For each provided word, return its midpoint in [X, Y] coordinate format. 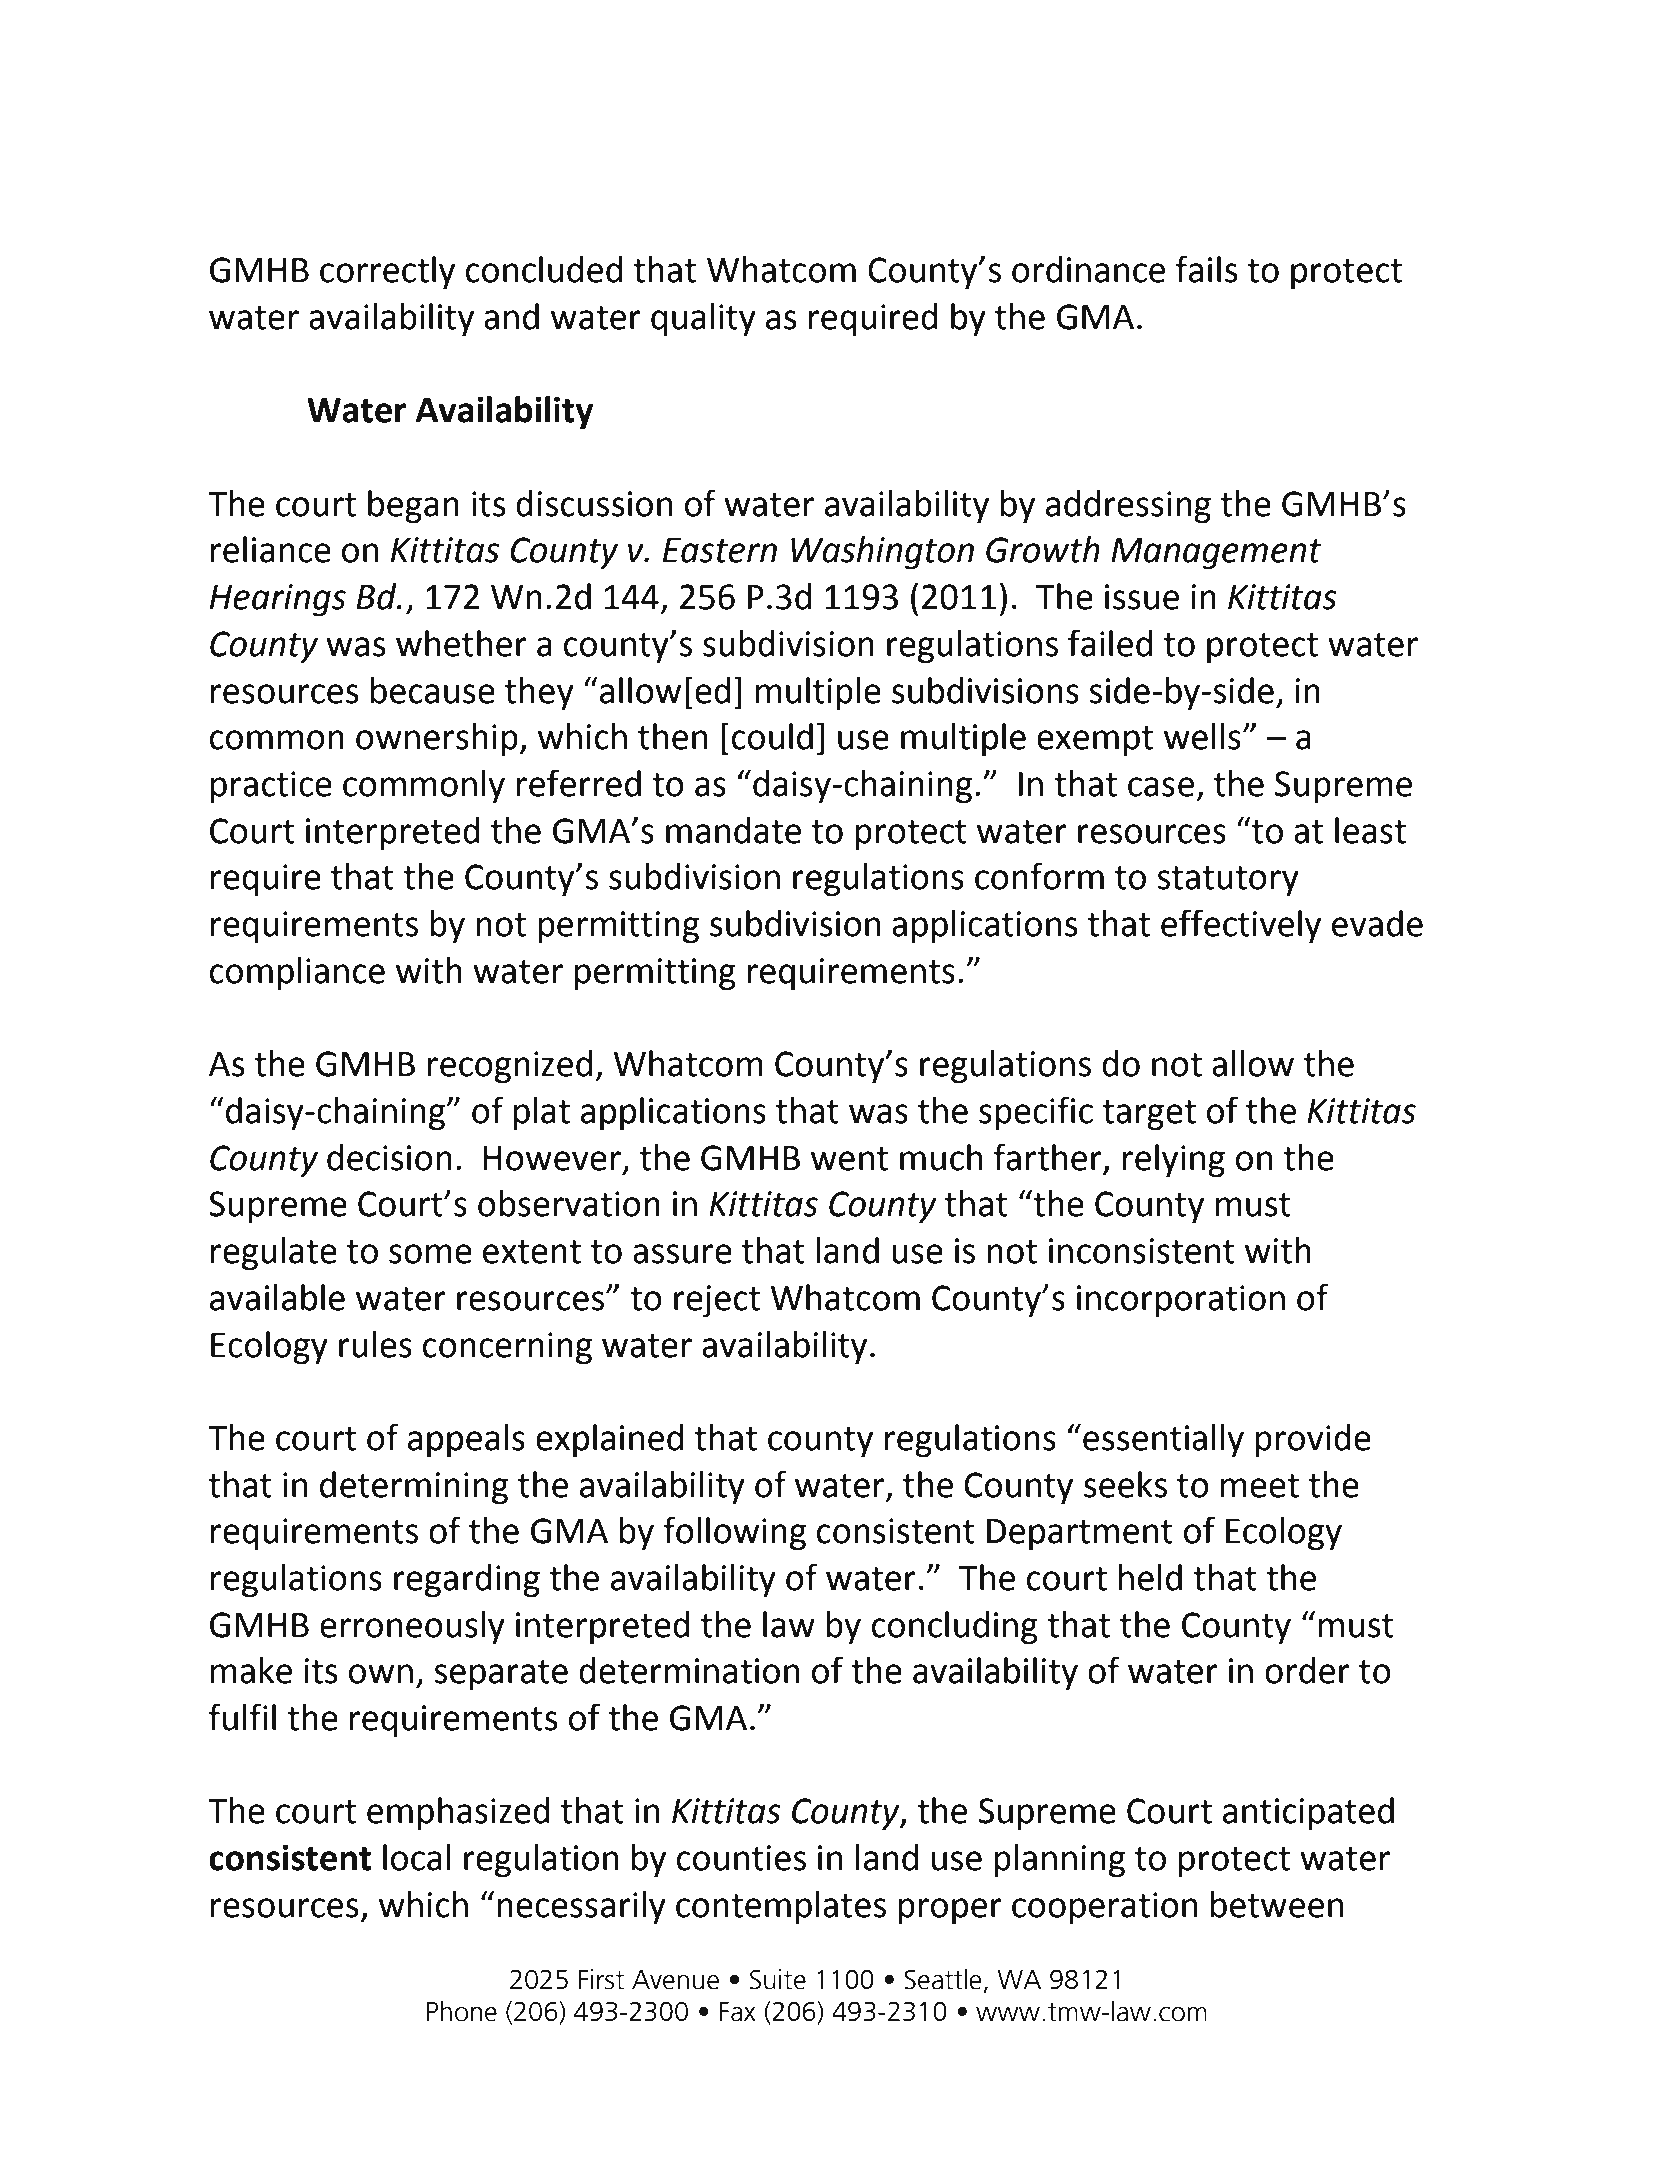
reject [717, 1301]
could [772, 736]
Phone [462, 2011]
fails [1207, 269]
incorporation [1181, 1301]
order [1307, 1670]
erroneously [412, 1627]
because [433, 690]
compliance [297, 974]
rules [375, 1344]
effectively [1241, 926]
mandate [733, 830]
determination [689, 1670]
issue [1142, 597]
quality [703, 320]
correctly [387, 273]
